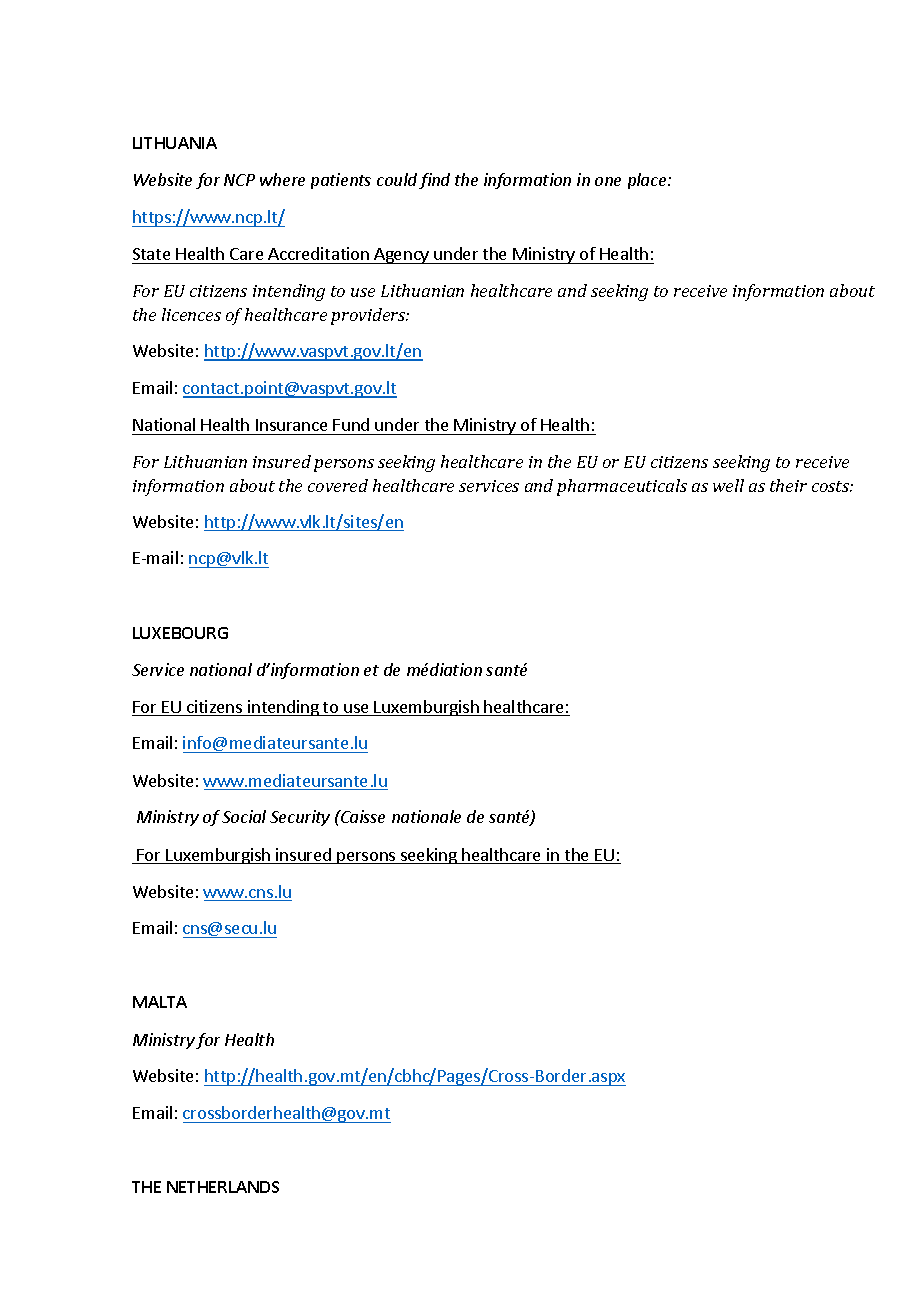 Image resolution: width=924 pixels, height=1308 pixels. Describe the element at coordinates (244, 816) in the page. I see `Social` at that location.
